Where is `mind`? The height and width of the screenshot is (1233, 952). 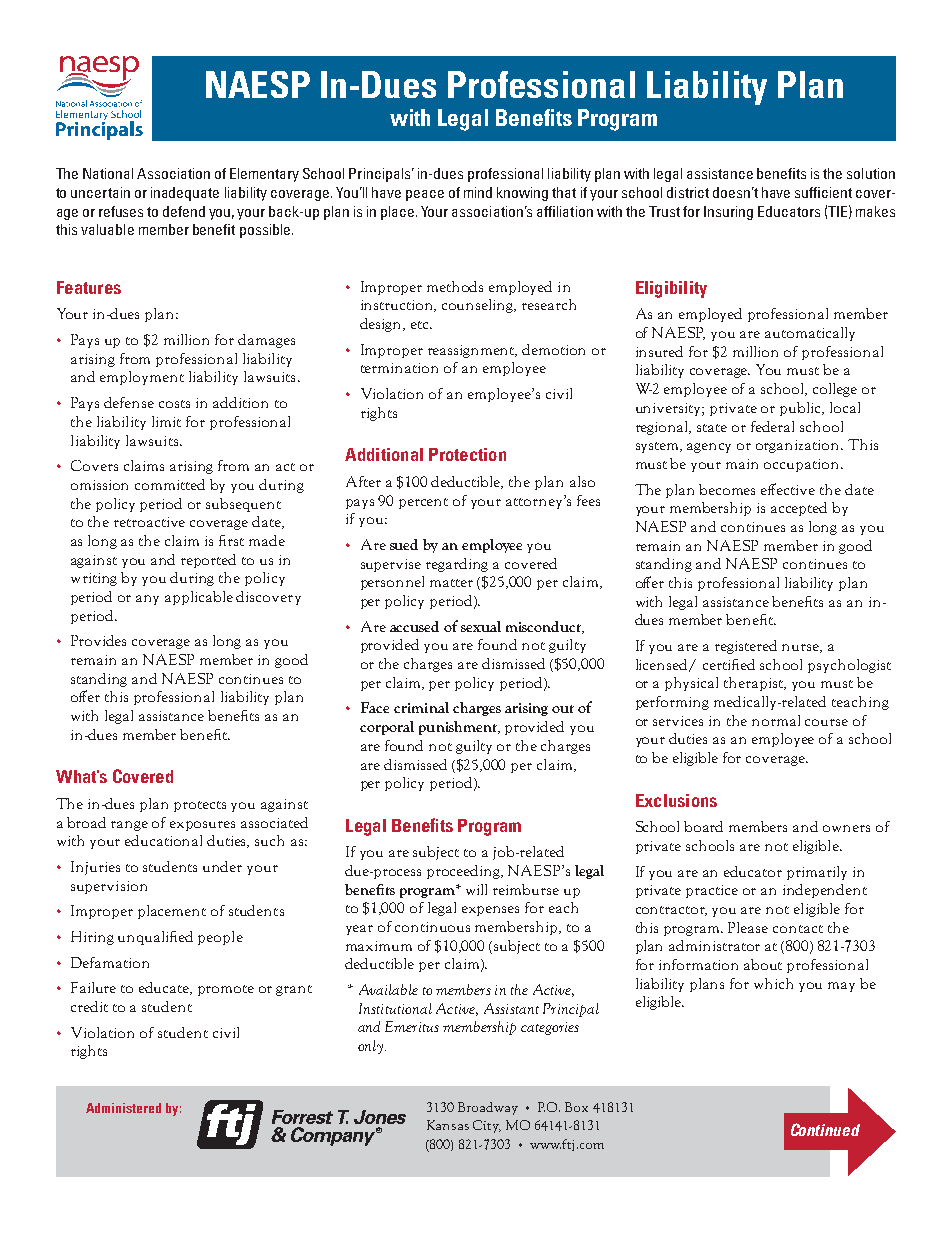 mind is located at coordinates (478, 192).
